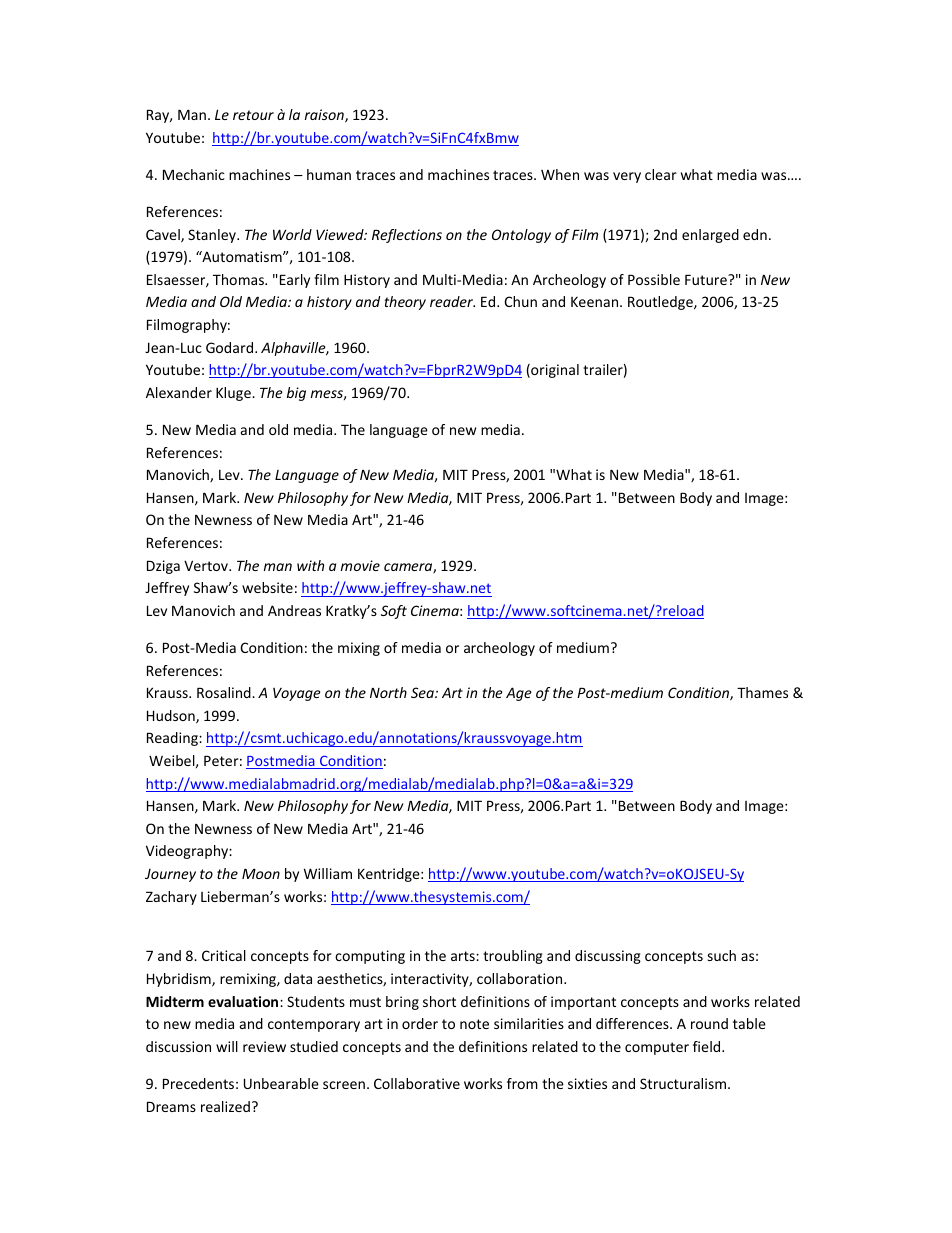 This document has width=952, height=1233. What do you see at coordinates (207, 565) in the document?
I see `Vertov` at bounding box center [207, 565].
